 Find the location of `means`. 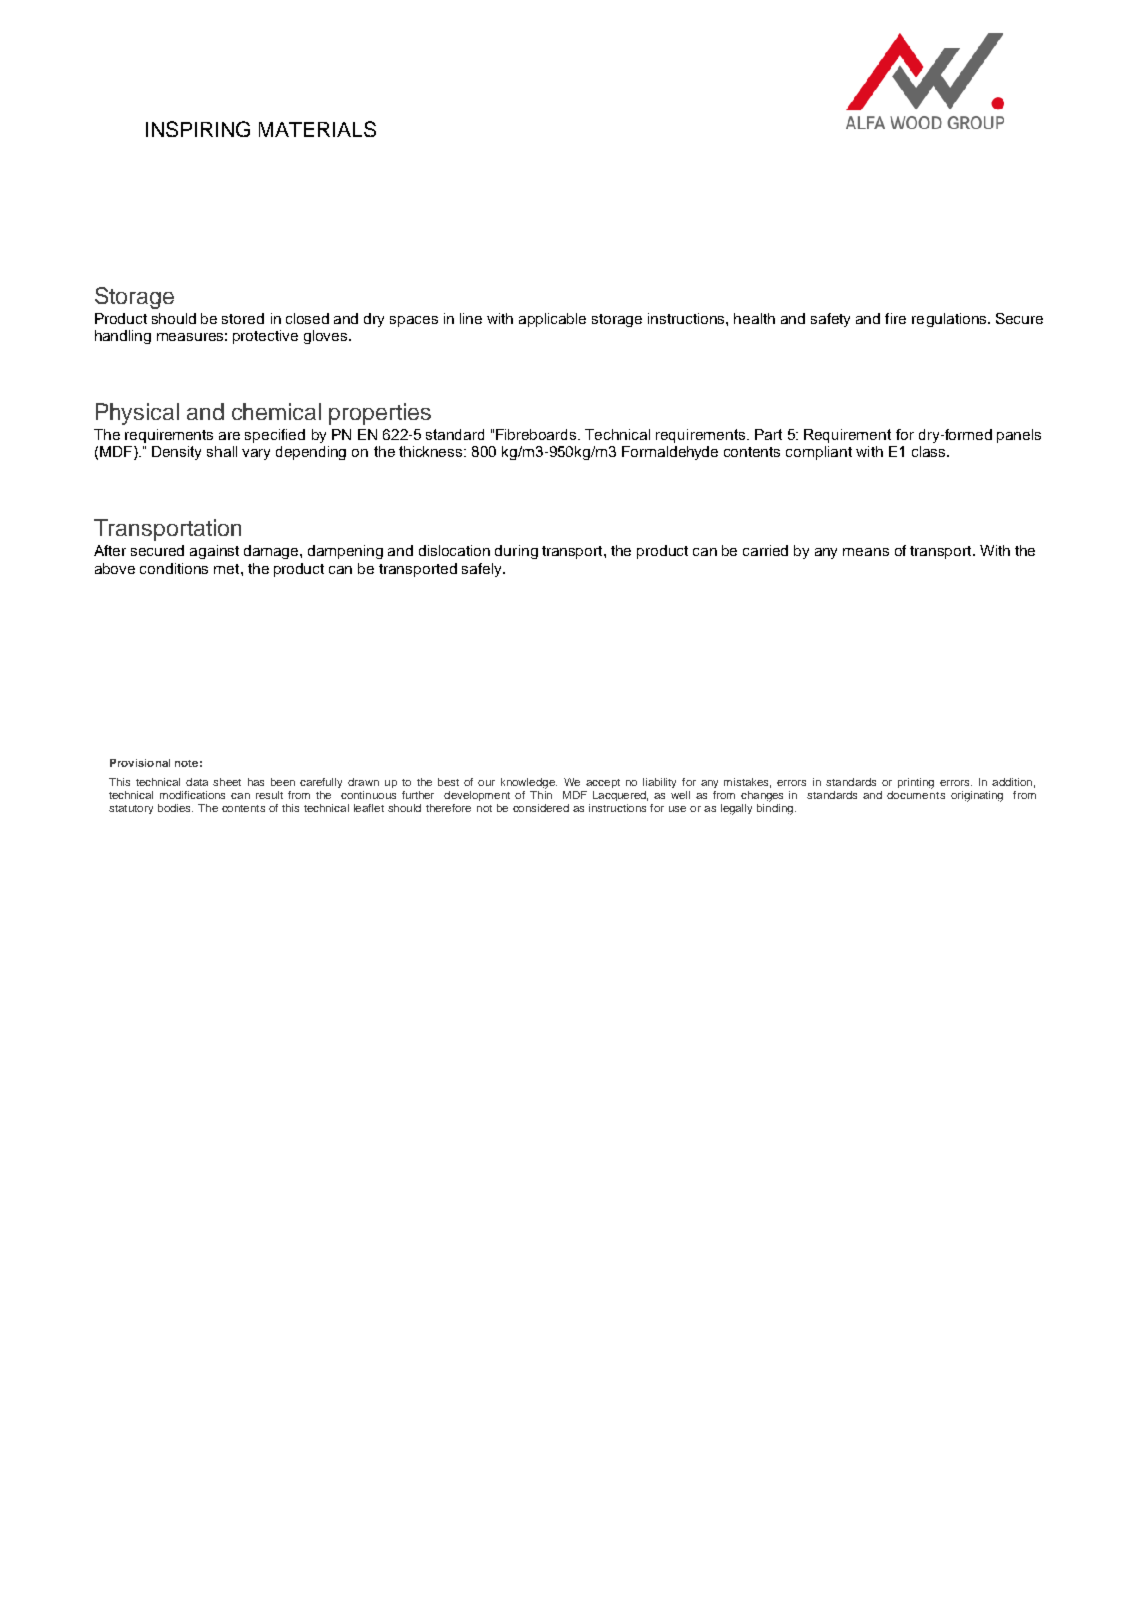

means is located at coordinates (866, 552).
